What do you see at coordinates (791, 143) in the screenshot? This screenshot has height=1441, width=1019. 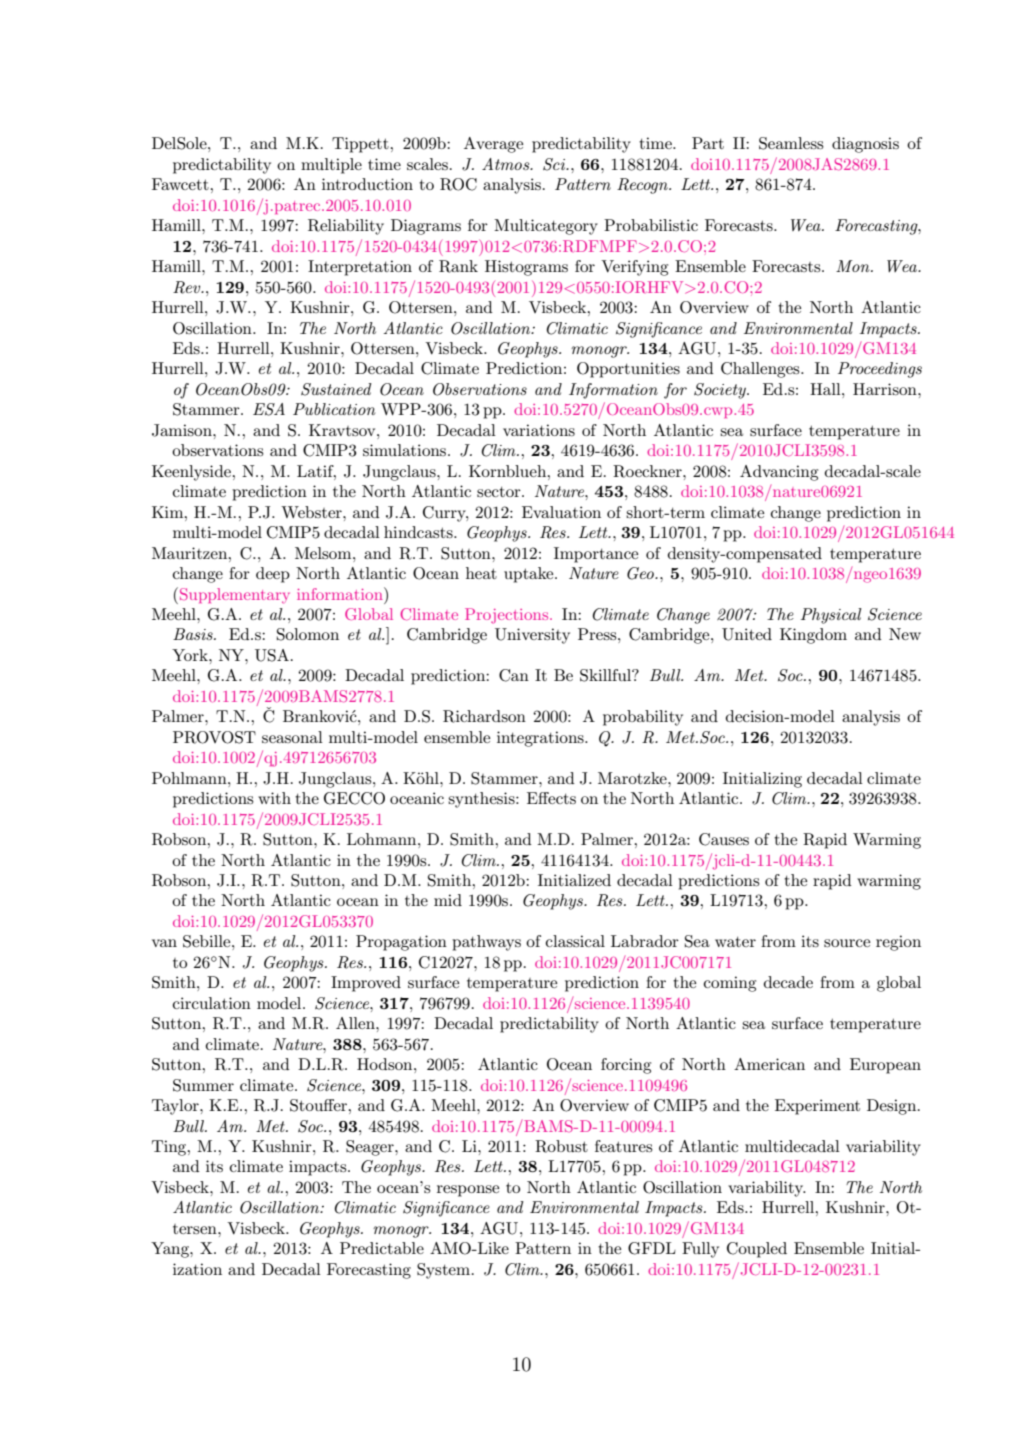 I see `Seamless` at bounding box center [791, 143].
